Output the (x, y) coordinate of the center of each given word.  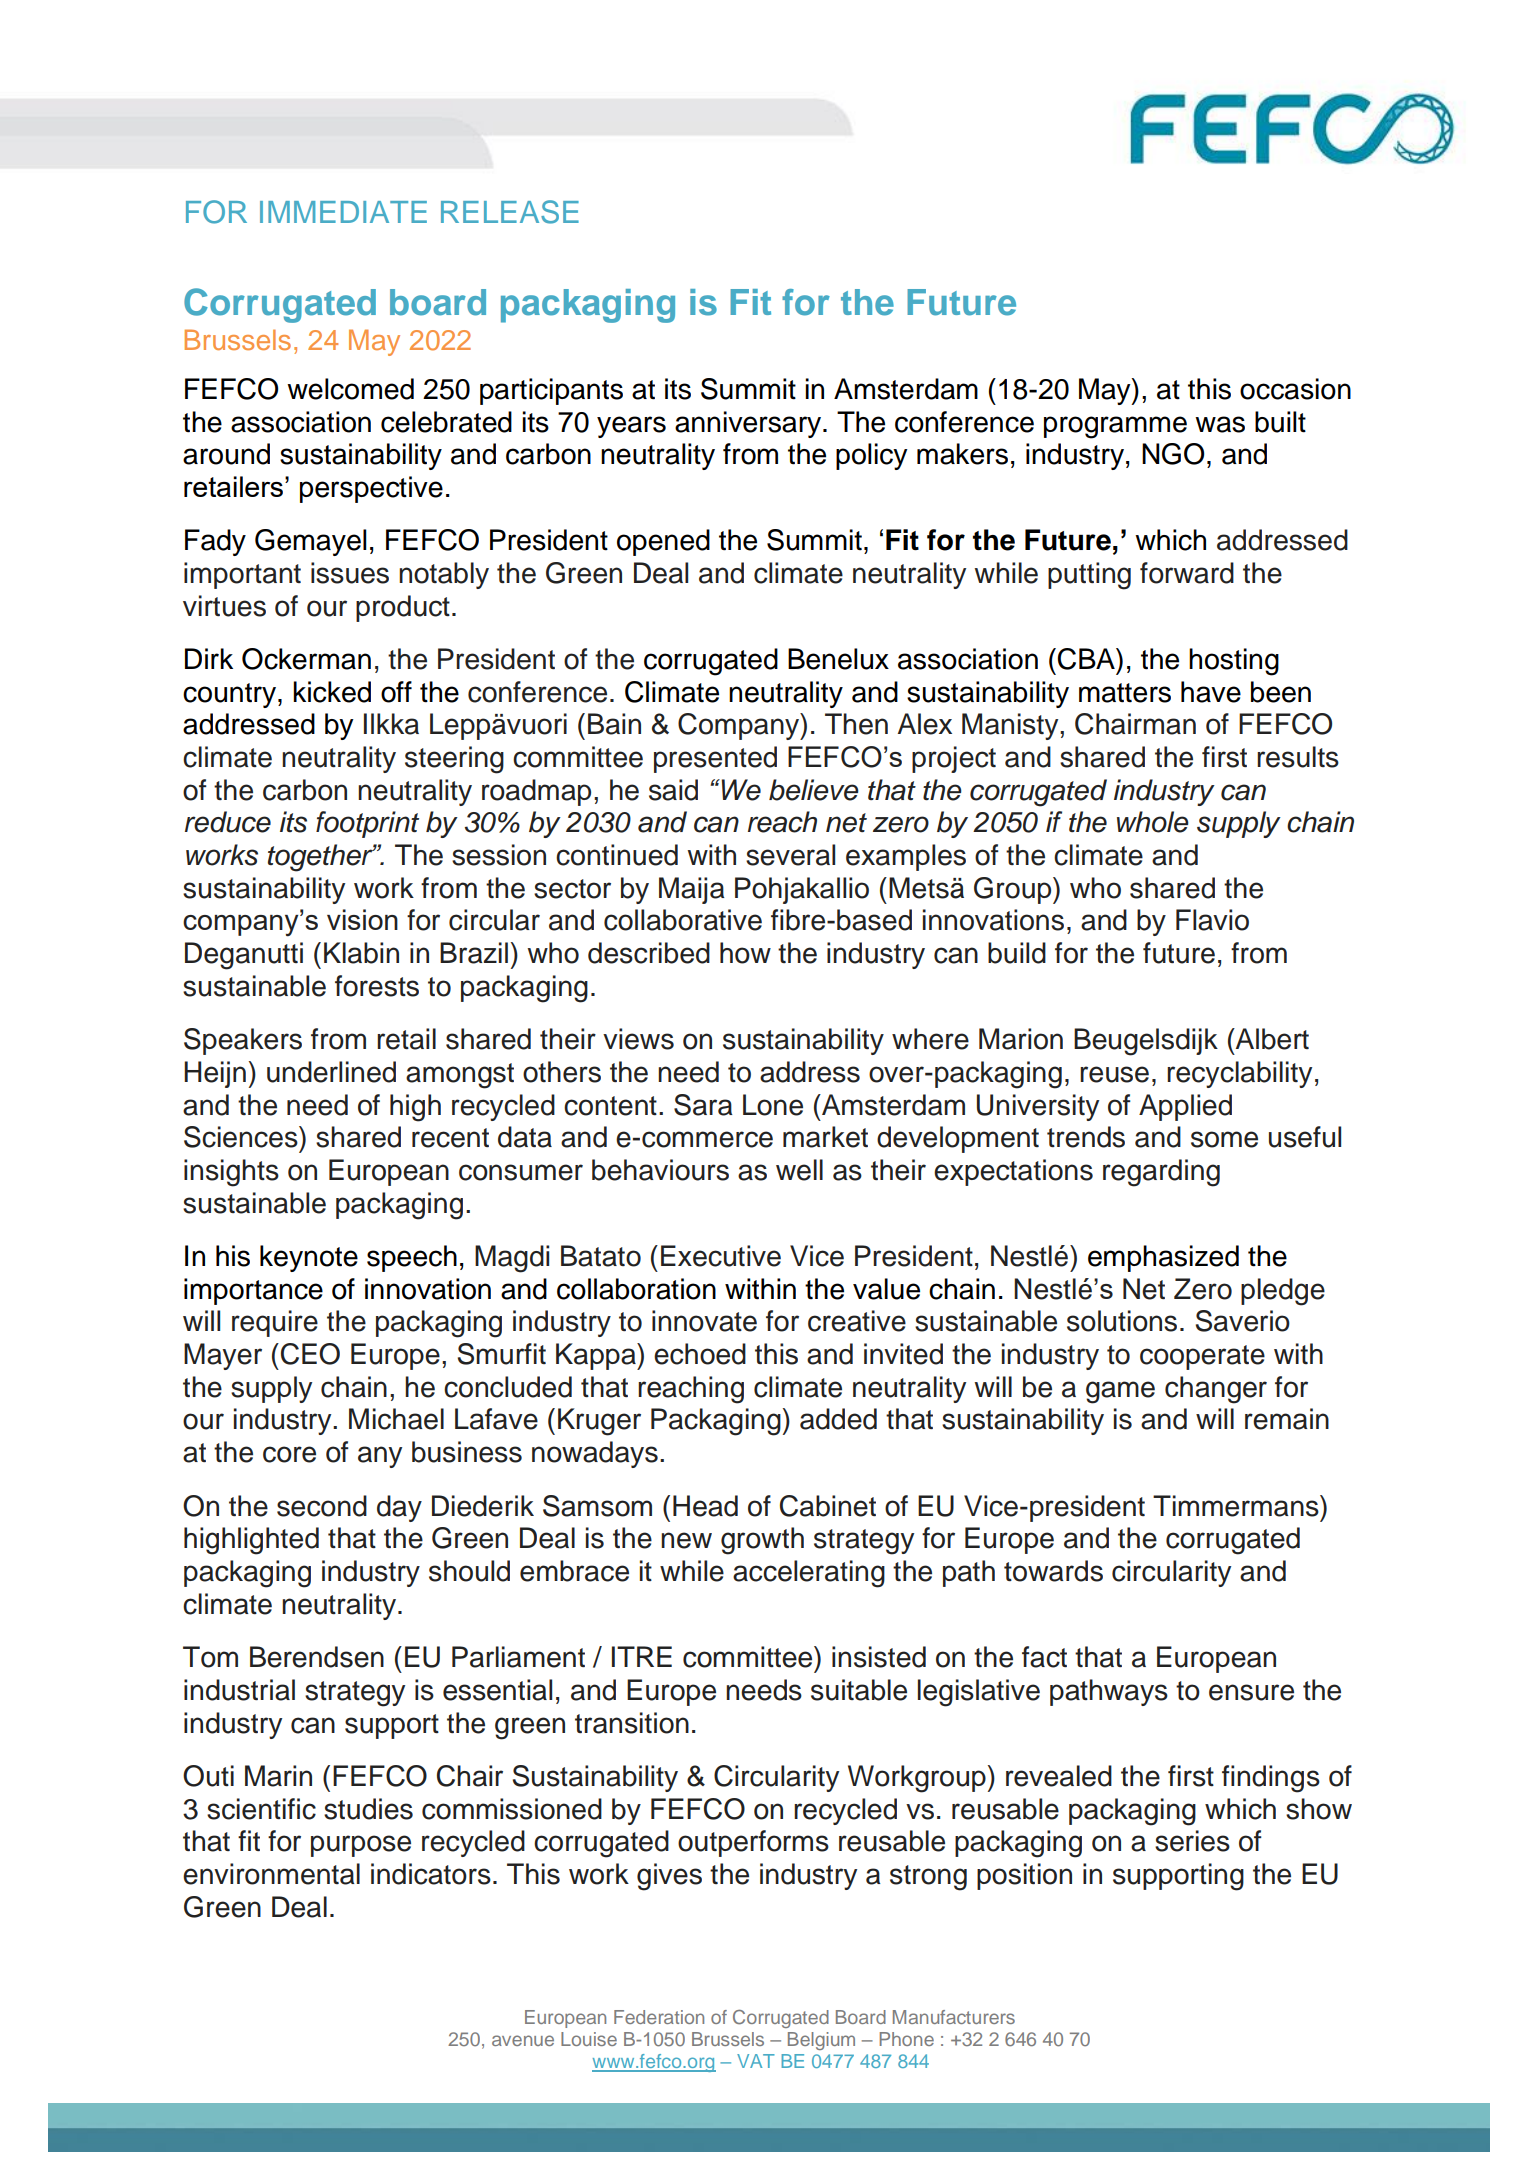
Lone (773, 1105)
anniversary (748, 424)
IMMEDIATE (343, 212)
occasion (1295, 389)
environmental (271, 1874)
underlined (331, 1072)
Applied (1185, 1107)
